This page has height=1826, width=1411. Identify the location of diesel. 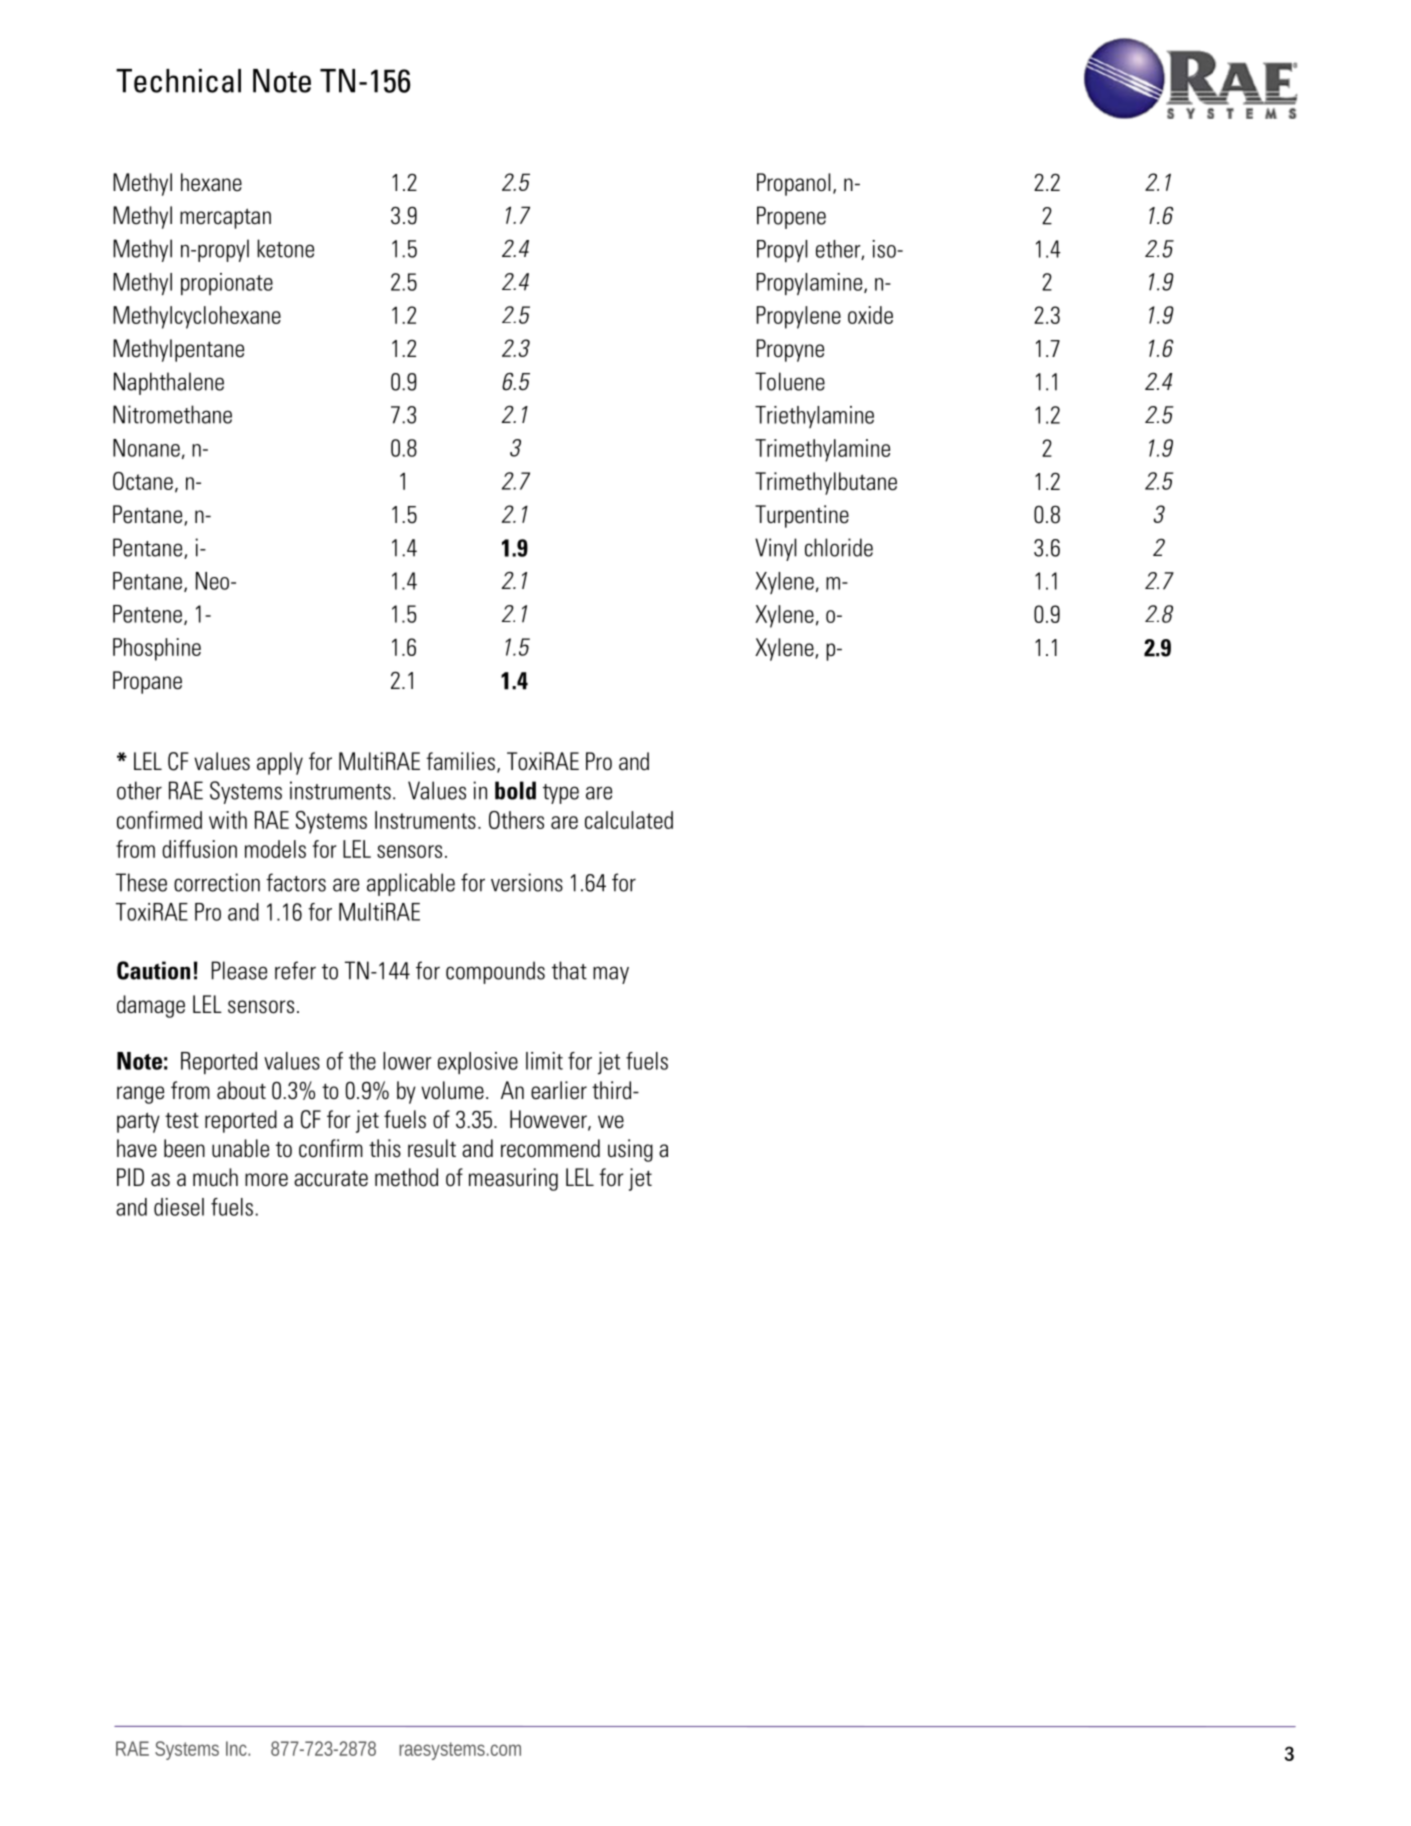
(179, 1207).
